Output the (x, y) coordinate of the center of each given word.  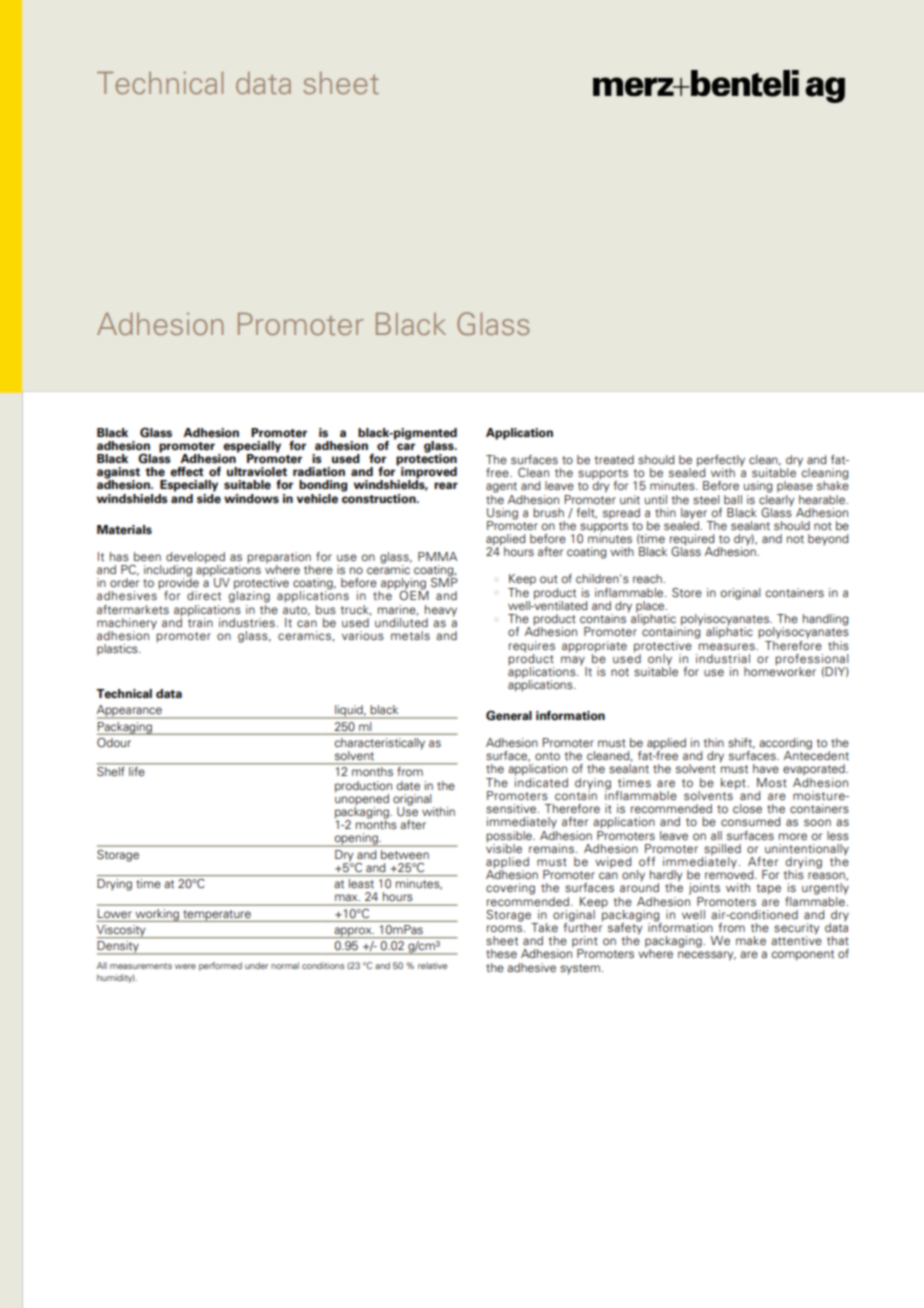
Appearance (130, 712)
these (501, 953)
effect (187, 472)
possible (510, 837)
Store (687, 592)
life (136, 771)
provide (178, 584)
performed (220, 966)
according (785, 745)
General (509, 715)
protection (426, 460)
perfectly (721, 462)
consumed (750, 821)
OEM (414, 594)
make (751, 940)
